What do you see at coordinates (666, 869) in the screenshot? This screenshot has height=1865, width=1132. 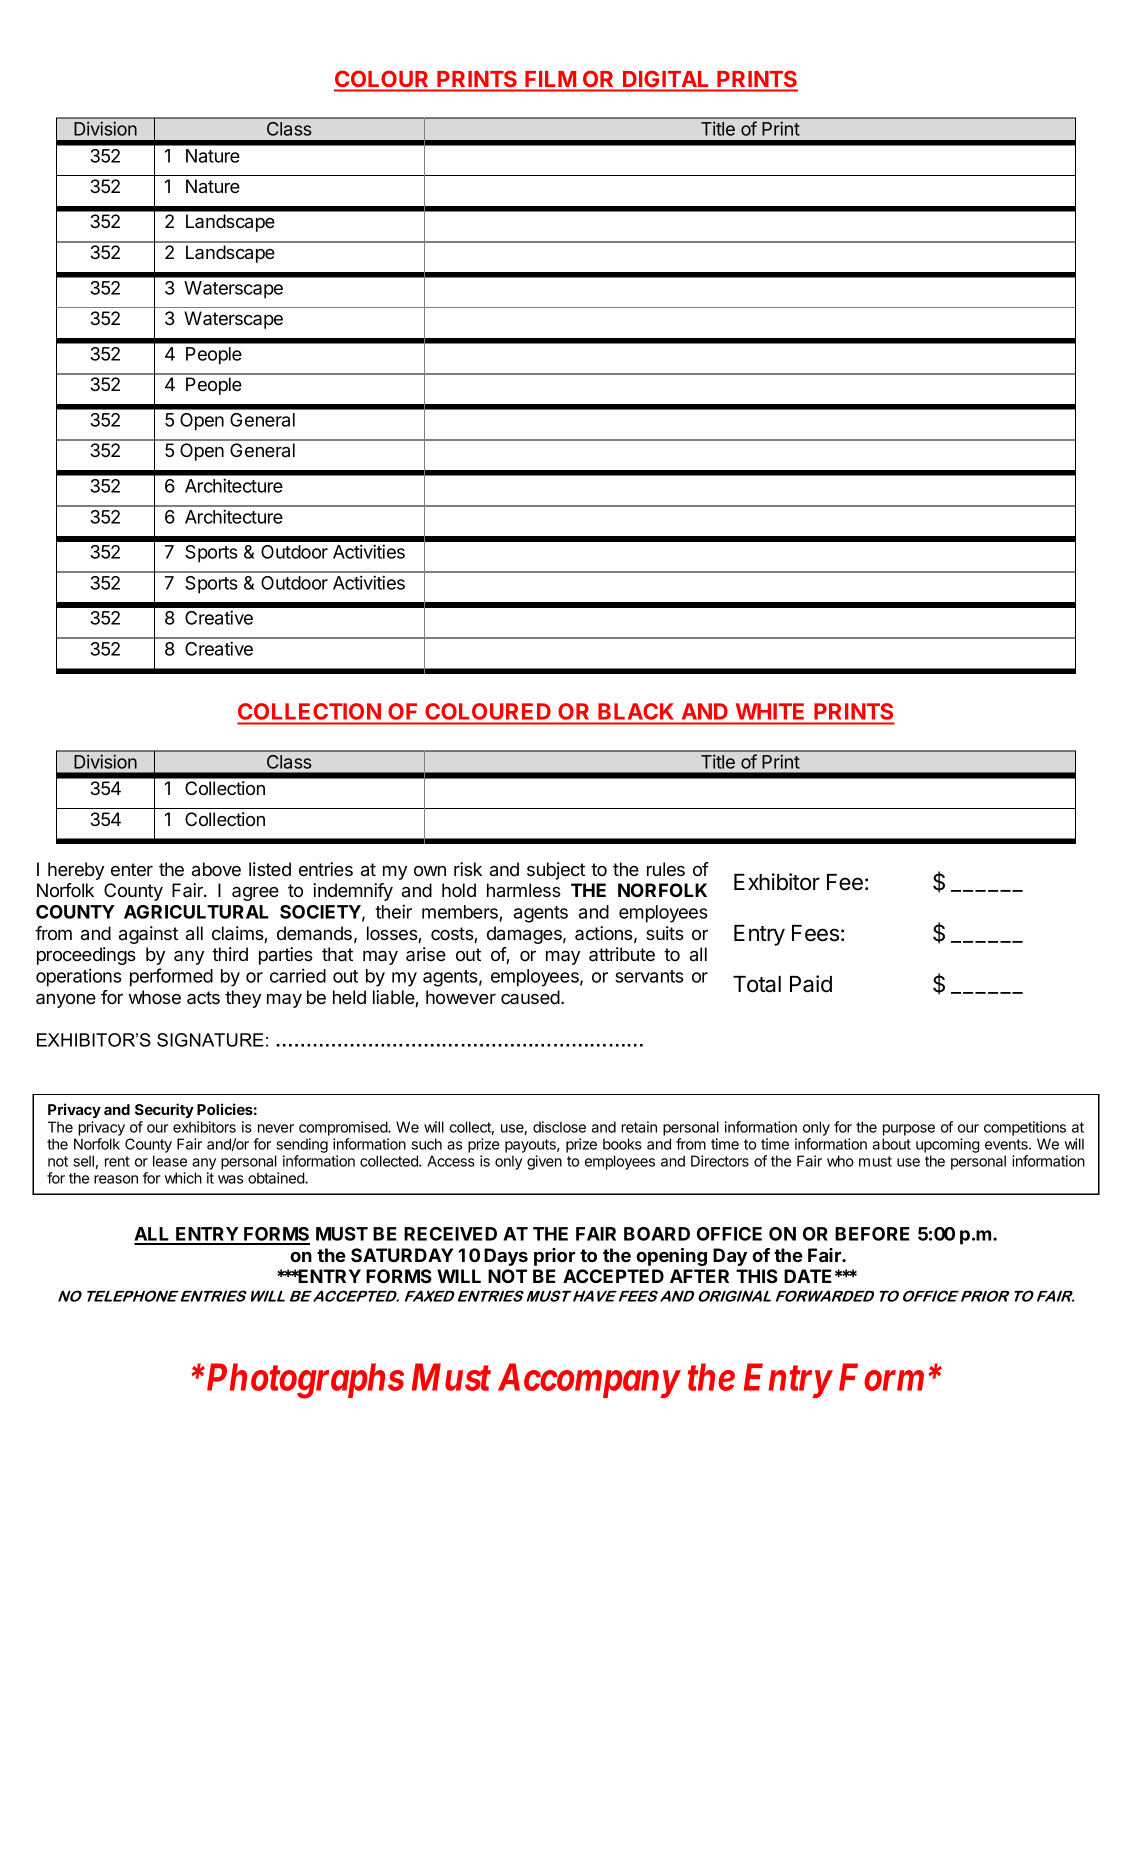 I see `rules` at bounding box center [666, 869].
